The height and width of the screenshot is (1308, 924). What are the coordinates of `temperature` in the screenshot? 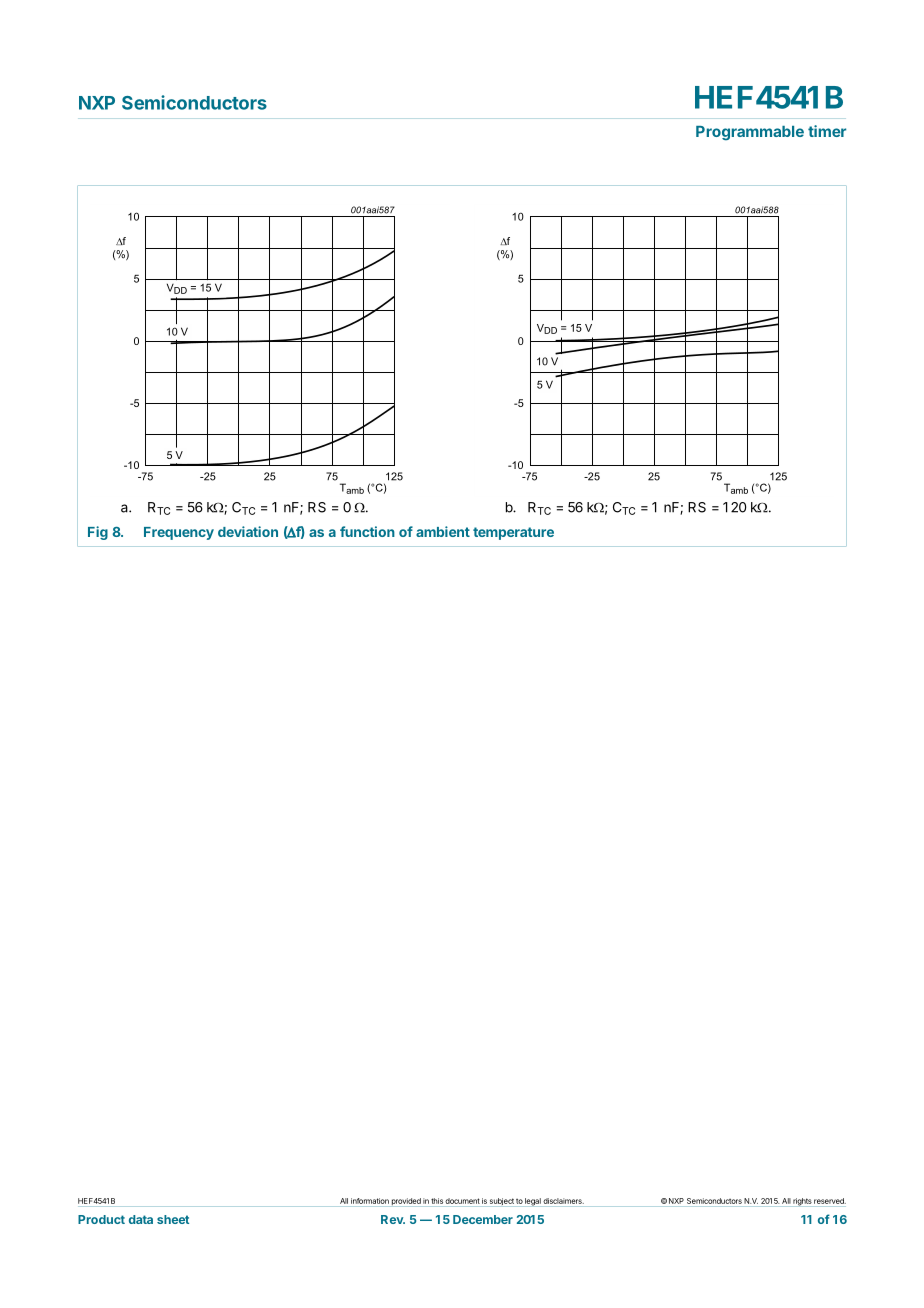 It's located at (513, 533).
